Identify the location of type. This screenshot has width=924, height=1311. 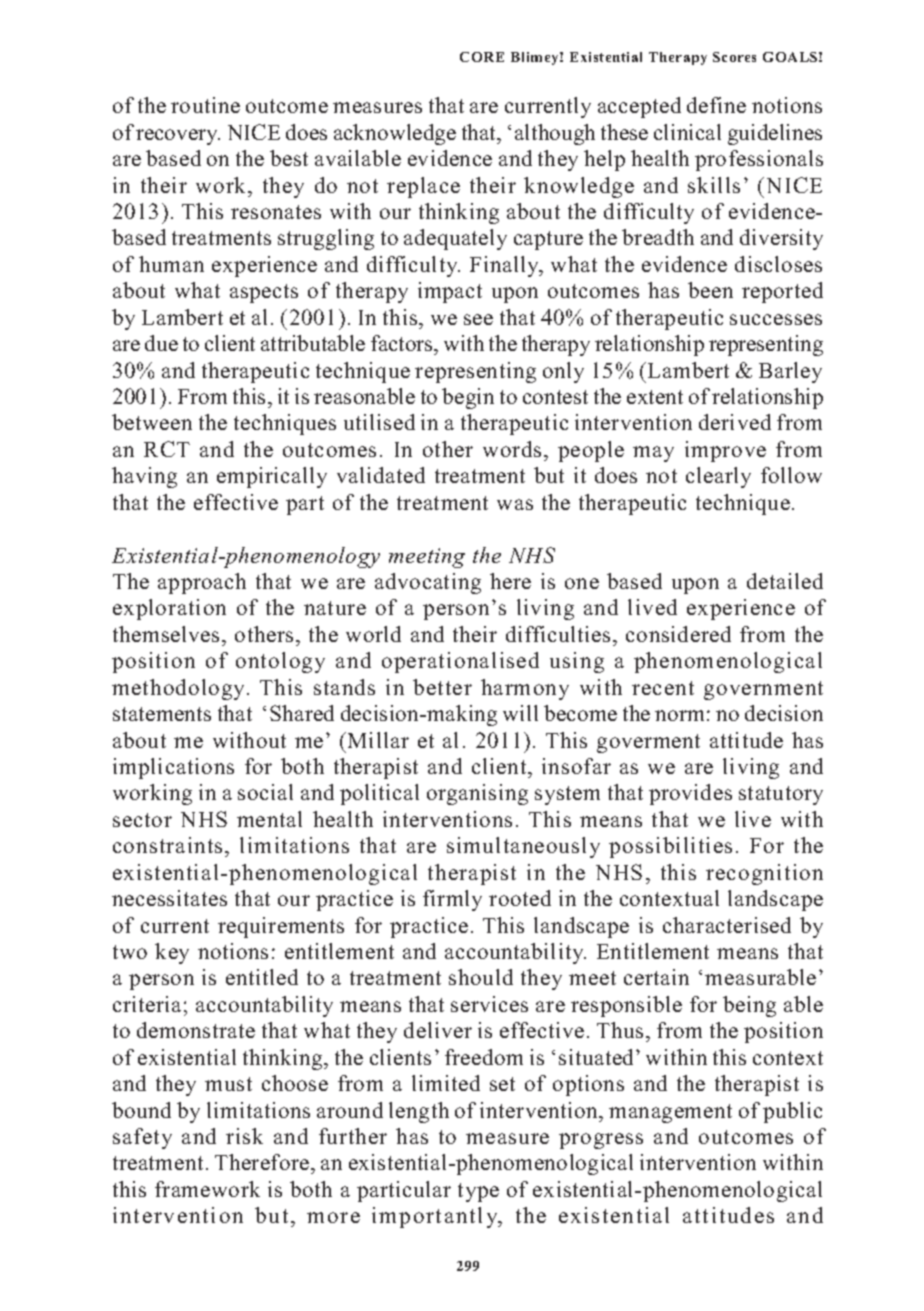
(478, 1192).
